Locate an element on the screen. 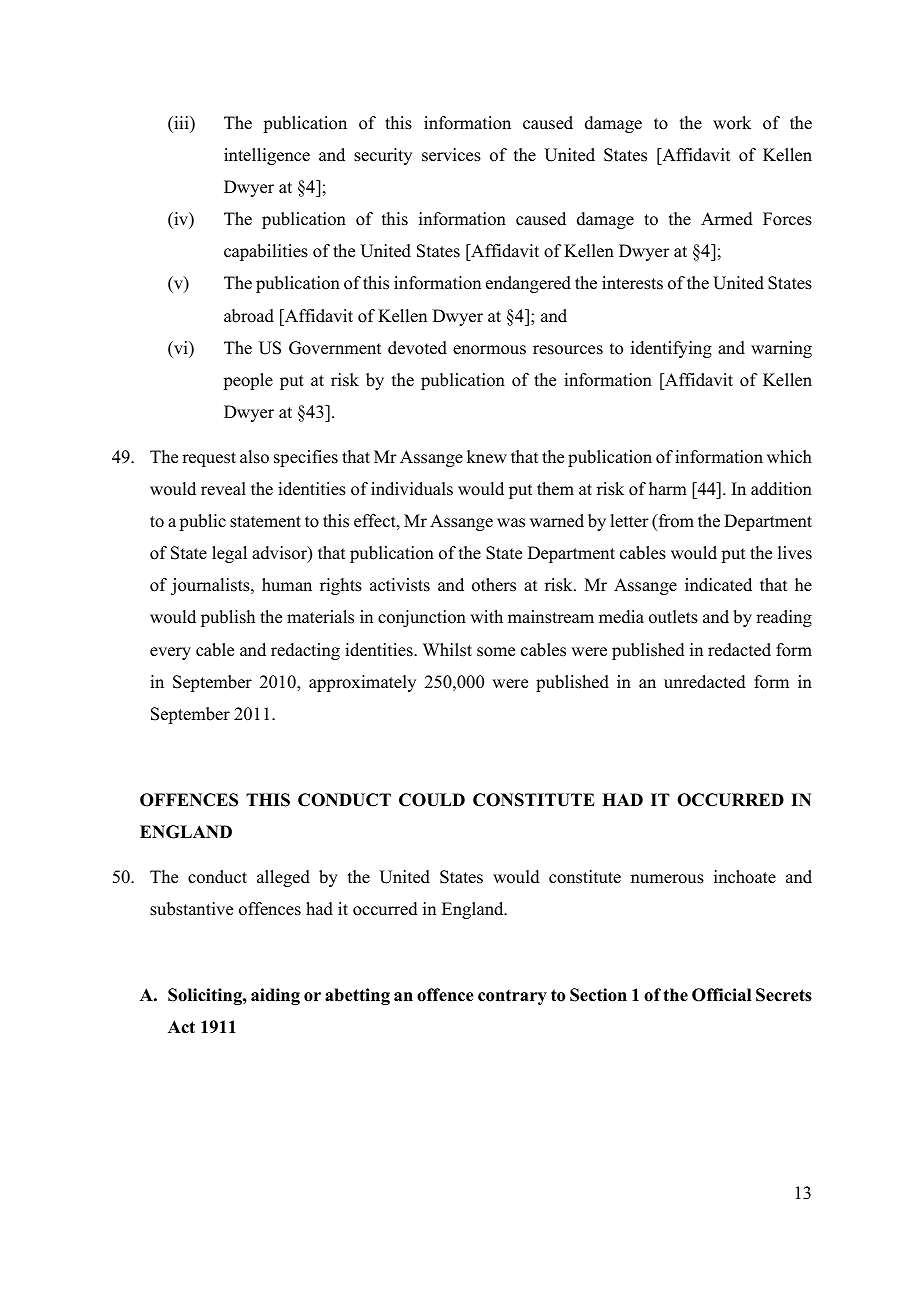 This screenshot has width=924, height=1308. indicated is located at coordinates (718, 585).
